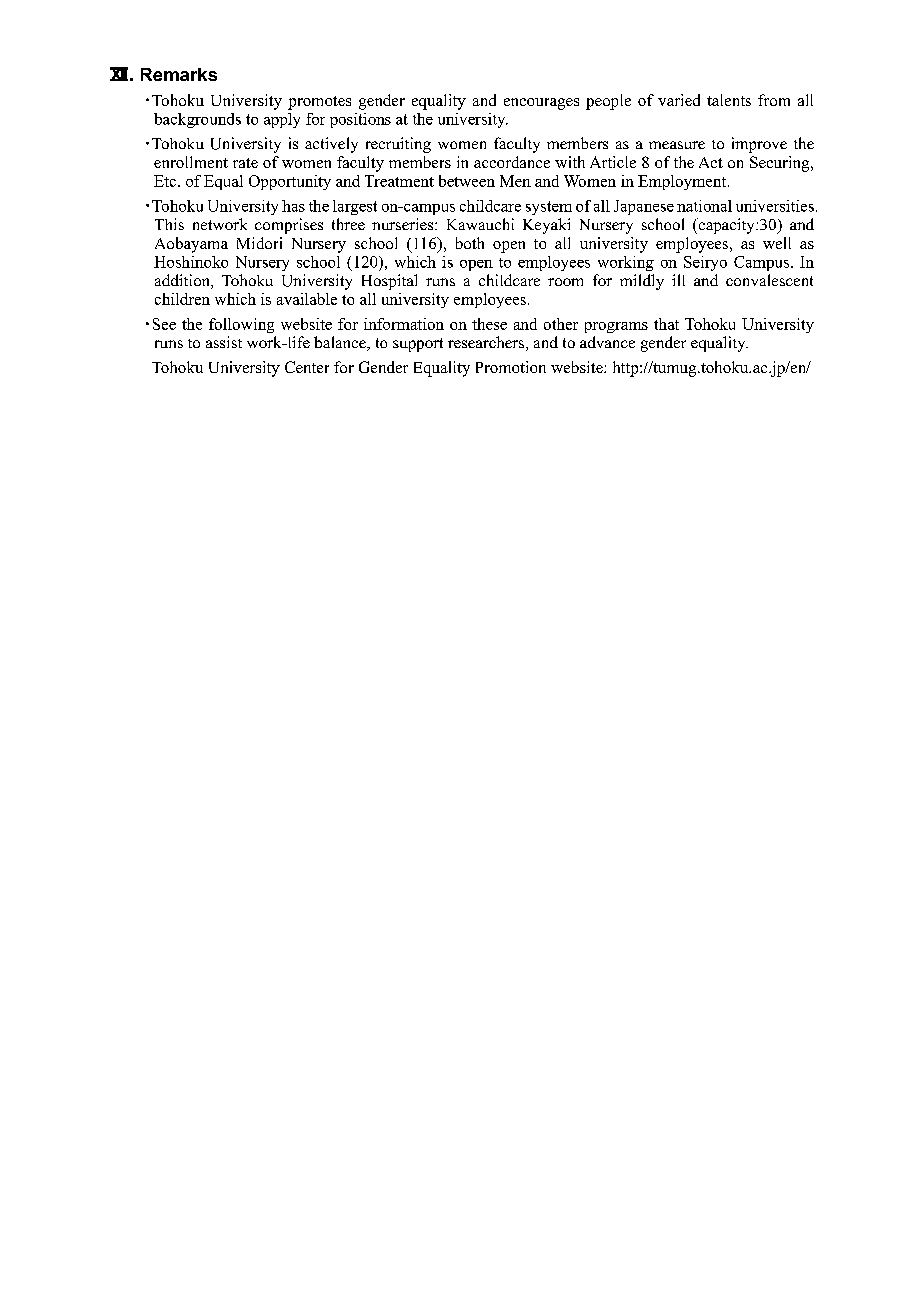  I want to click on addition, so click(183, 281).
